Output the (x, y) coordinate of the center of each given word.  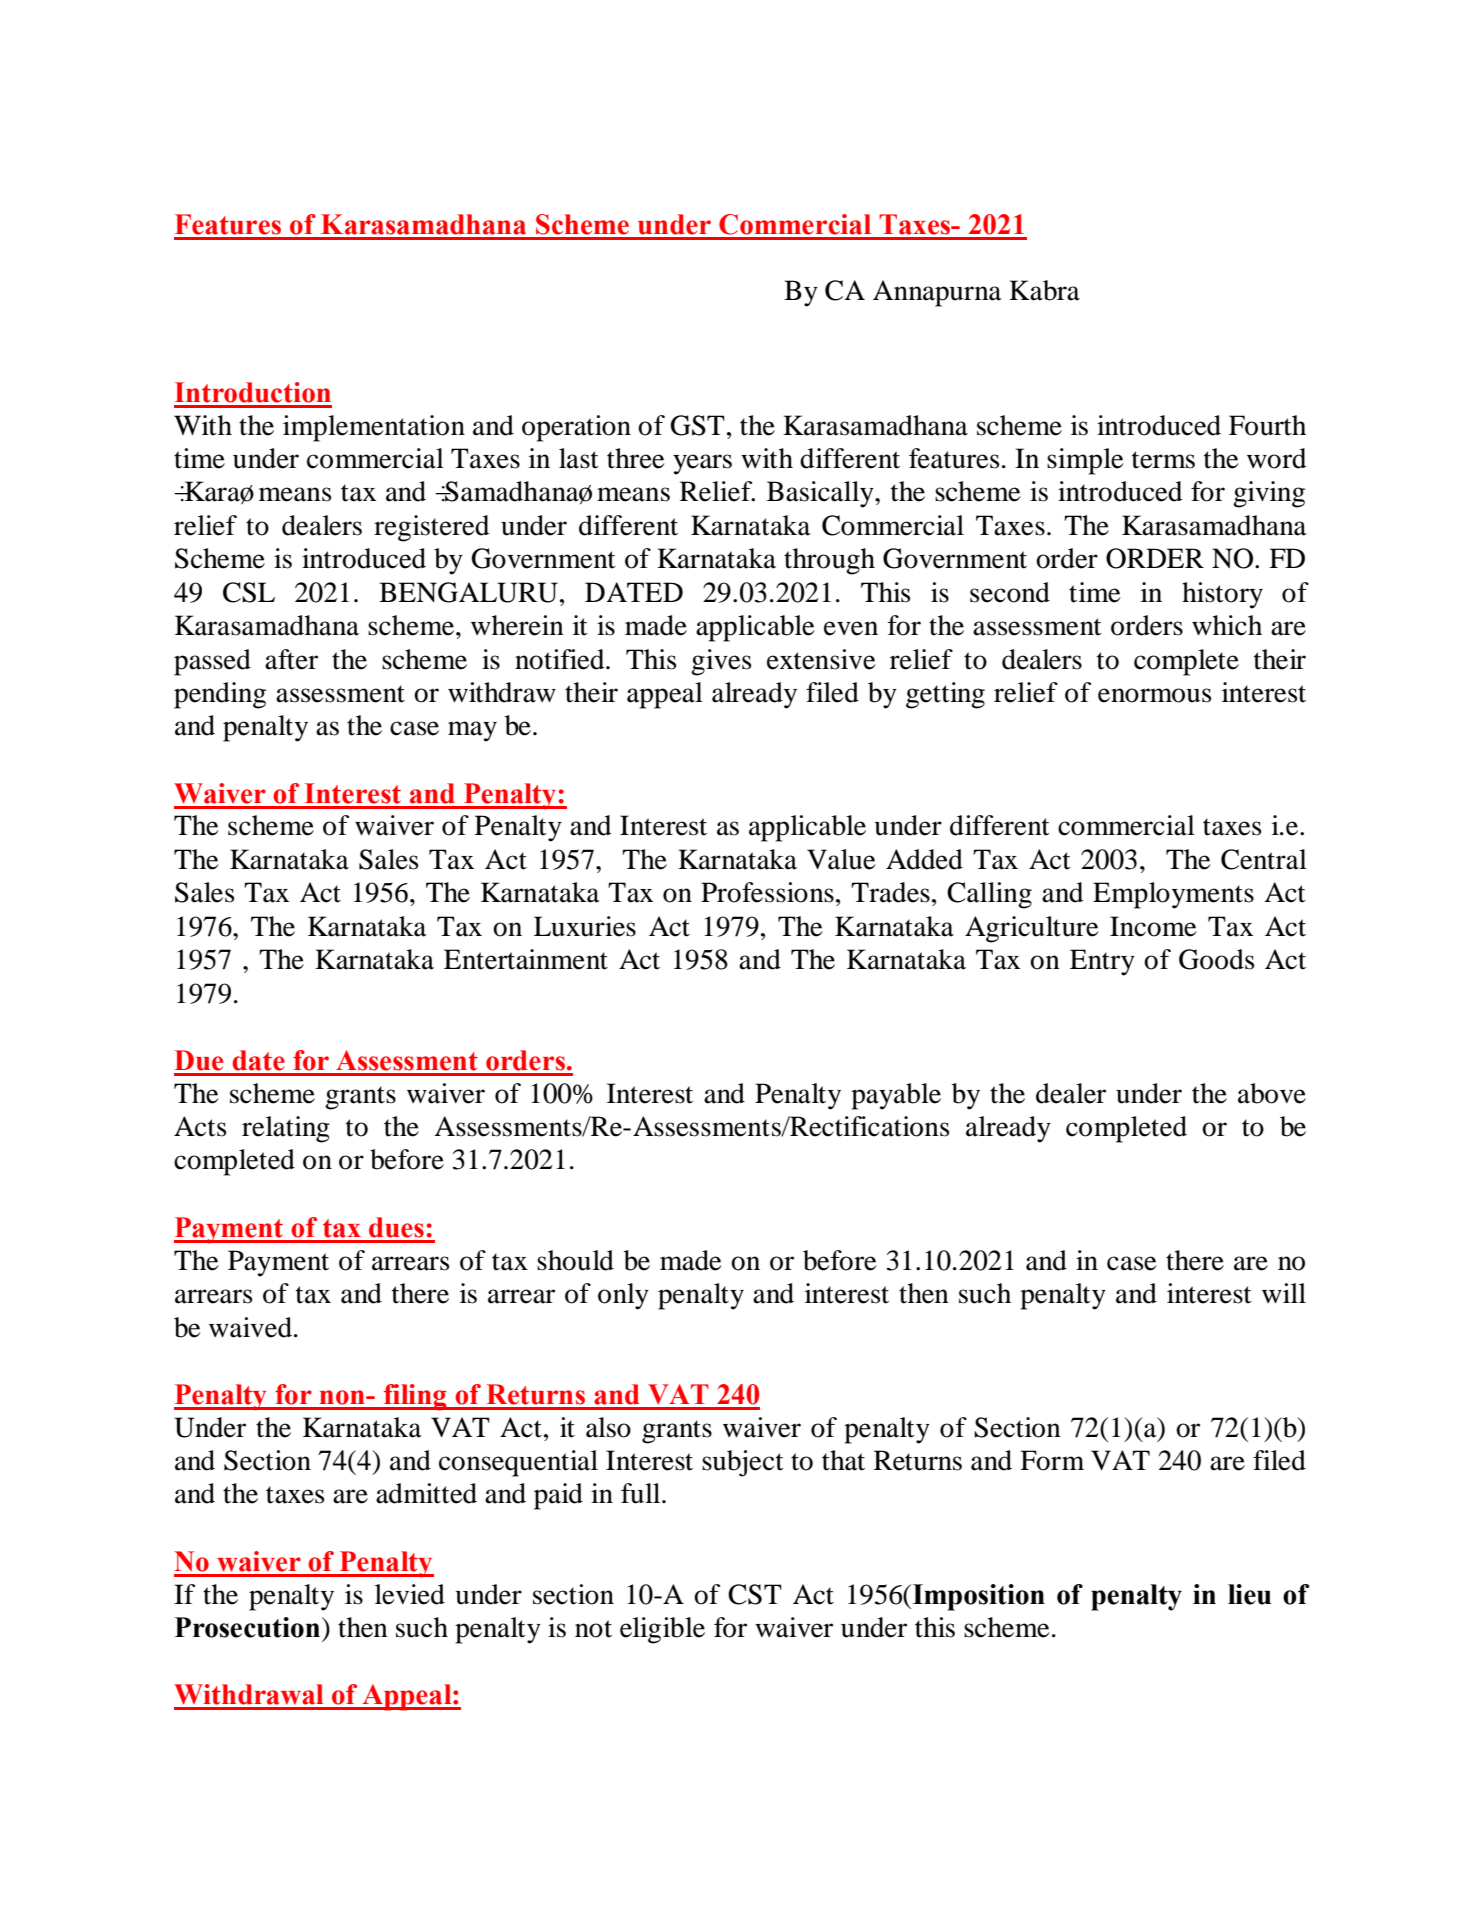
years (702, 464)
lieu (1249, 1594)
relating (286, 1129)
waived (250, 1327)
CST (755, 1594)
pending (220, 695)
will (1284, 1293)
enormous (1154, 695)
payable (896, 1096)
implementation (374, 428)
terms (1163, 460)
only (623, 1296)
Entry (1102, 962)
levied (410, 1594)
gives (721, 662)
